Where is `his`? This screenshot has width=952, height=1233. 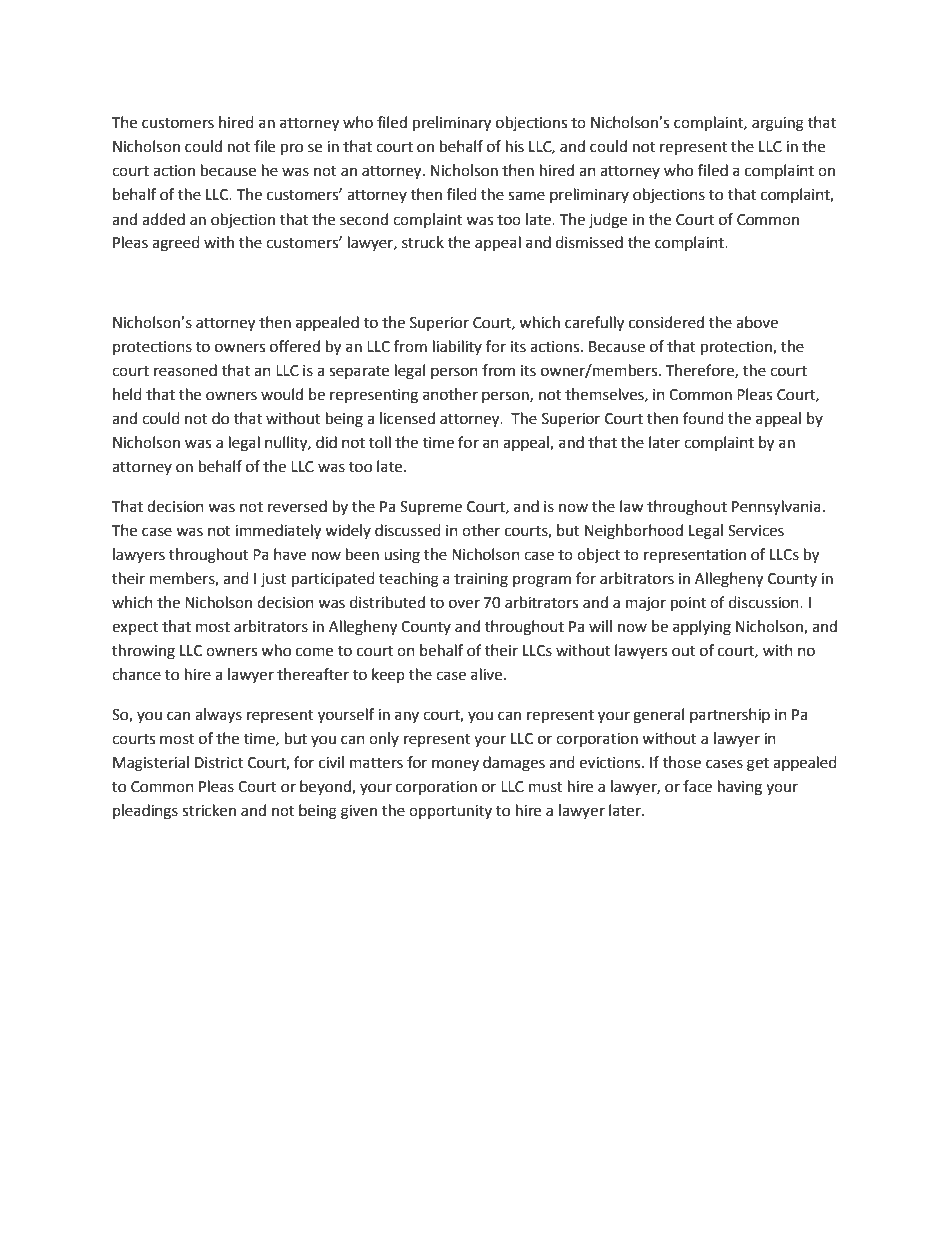
his is located at coordinates (515, 146).
